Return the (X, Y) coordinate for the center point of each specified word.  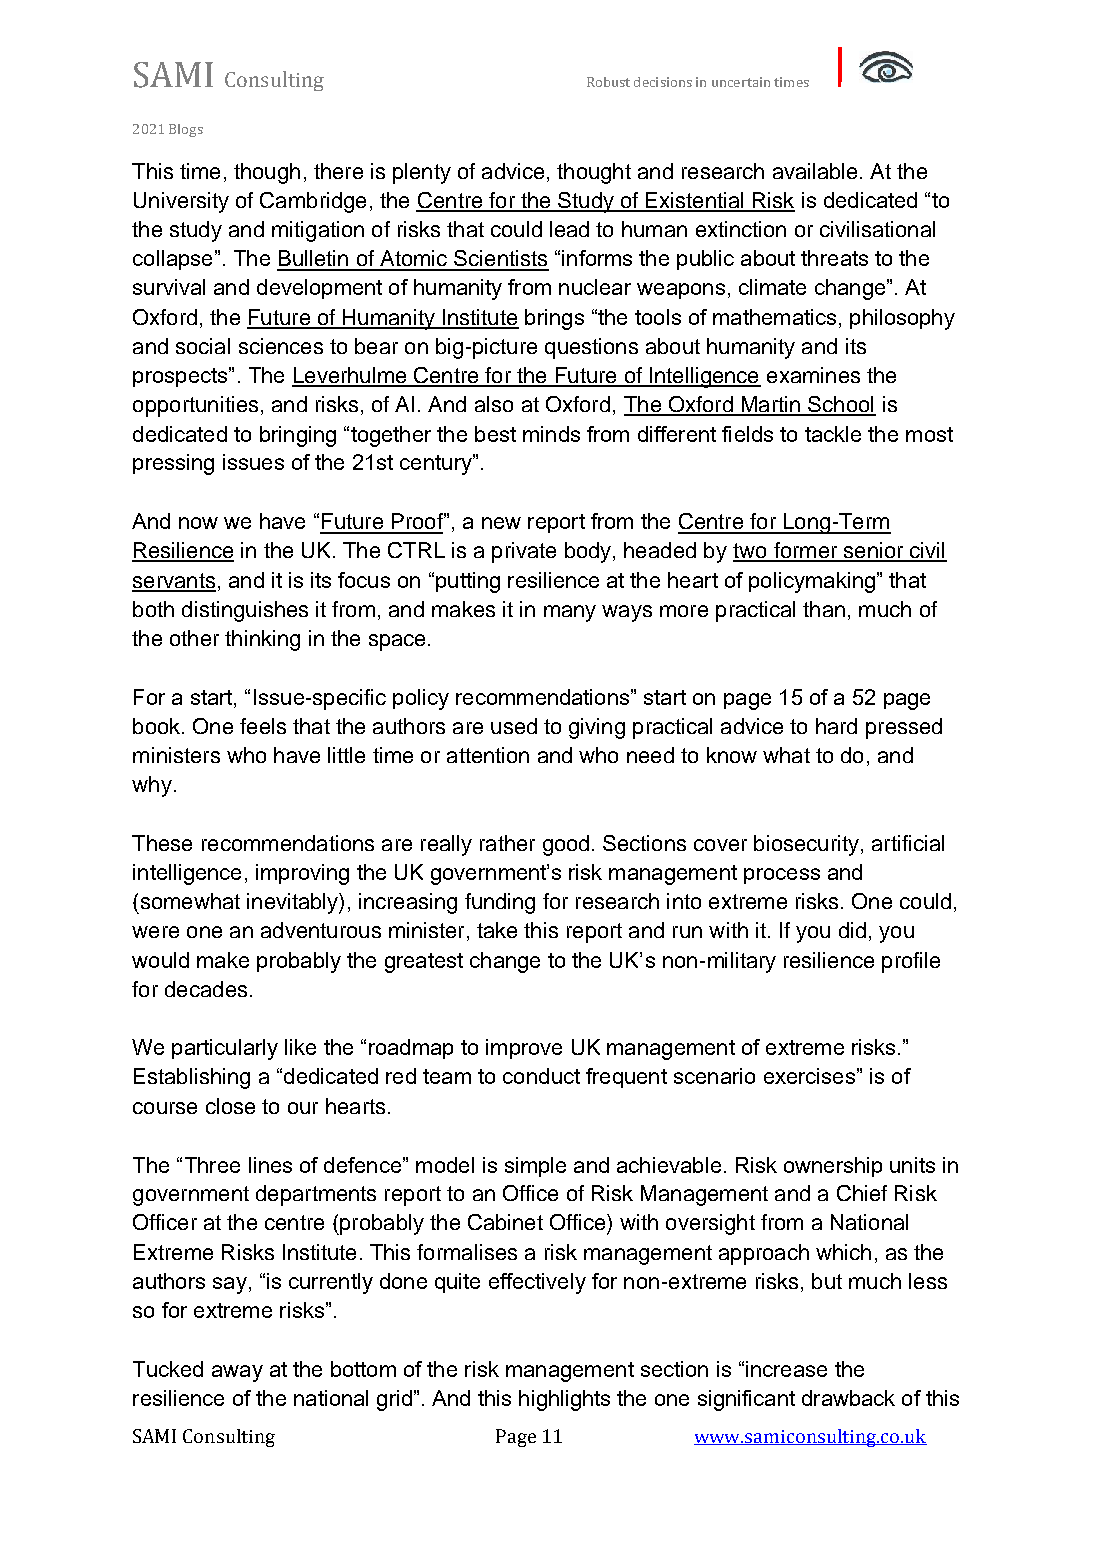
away (237, 1373)
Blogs (186, 130)
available (815, 171)
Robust (608, 82)
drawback (848, 1398)
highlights (564, 1400)
